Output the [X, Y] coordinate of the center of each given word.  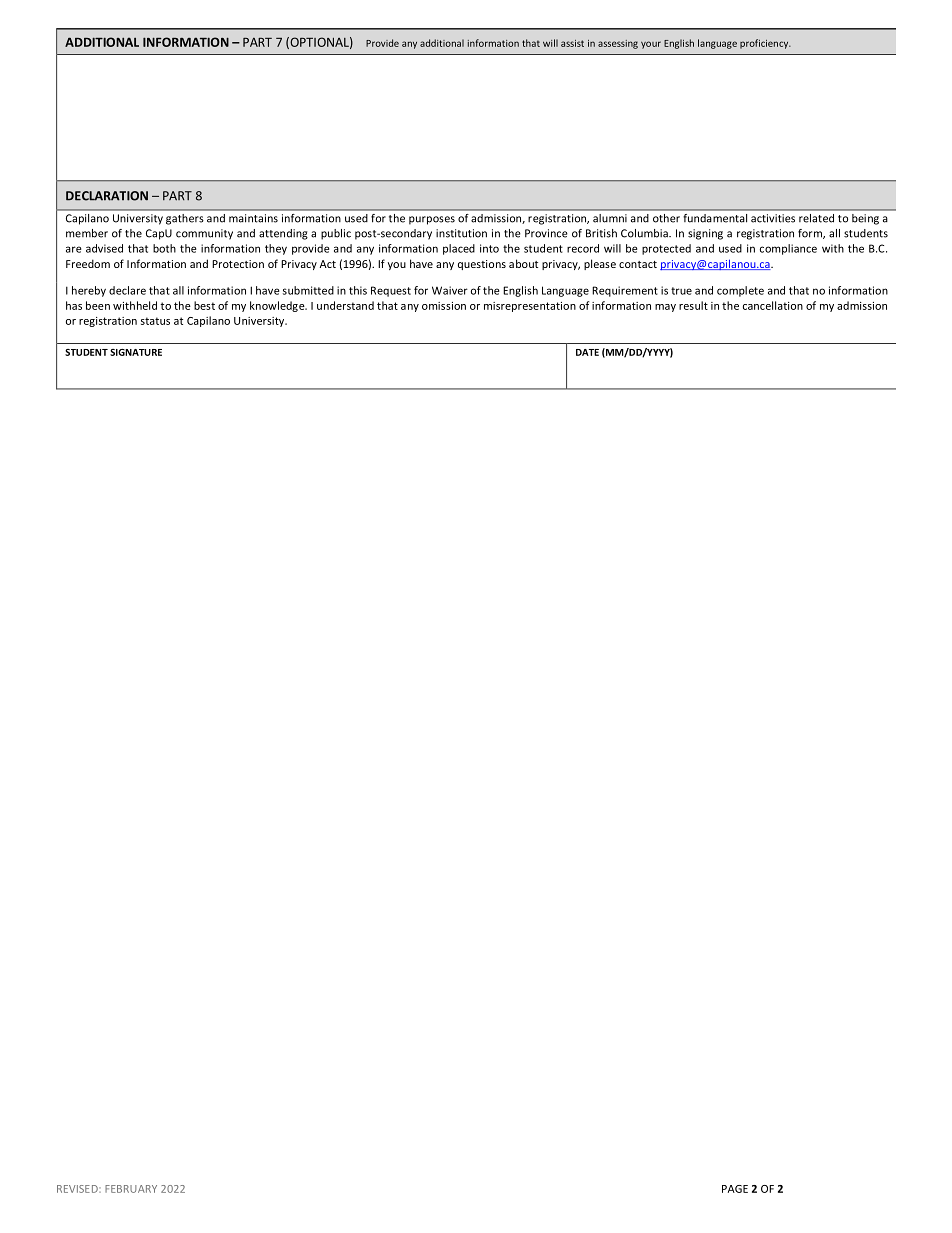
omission [444, 306]
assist [572, 43]
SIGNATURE [136, 352]
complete [740, 291]
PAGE [735, 1189]
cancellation [773, 305]
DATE [587, 352]
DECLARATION [107, 196]
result [693, 305]
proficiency [765, 44]
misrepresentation [530, 307]
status [155, 321]
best [204, 305]
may [665, 308]
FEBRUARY [131, 1189]
